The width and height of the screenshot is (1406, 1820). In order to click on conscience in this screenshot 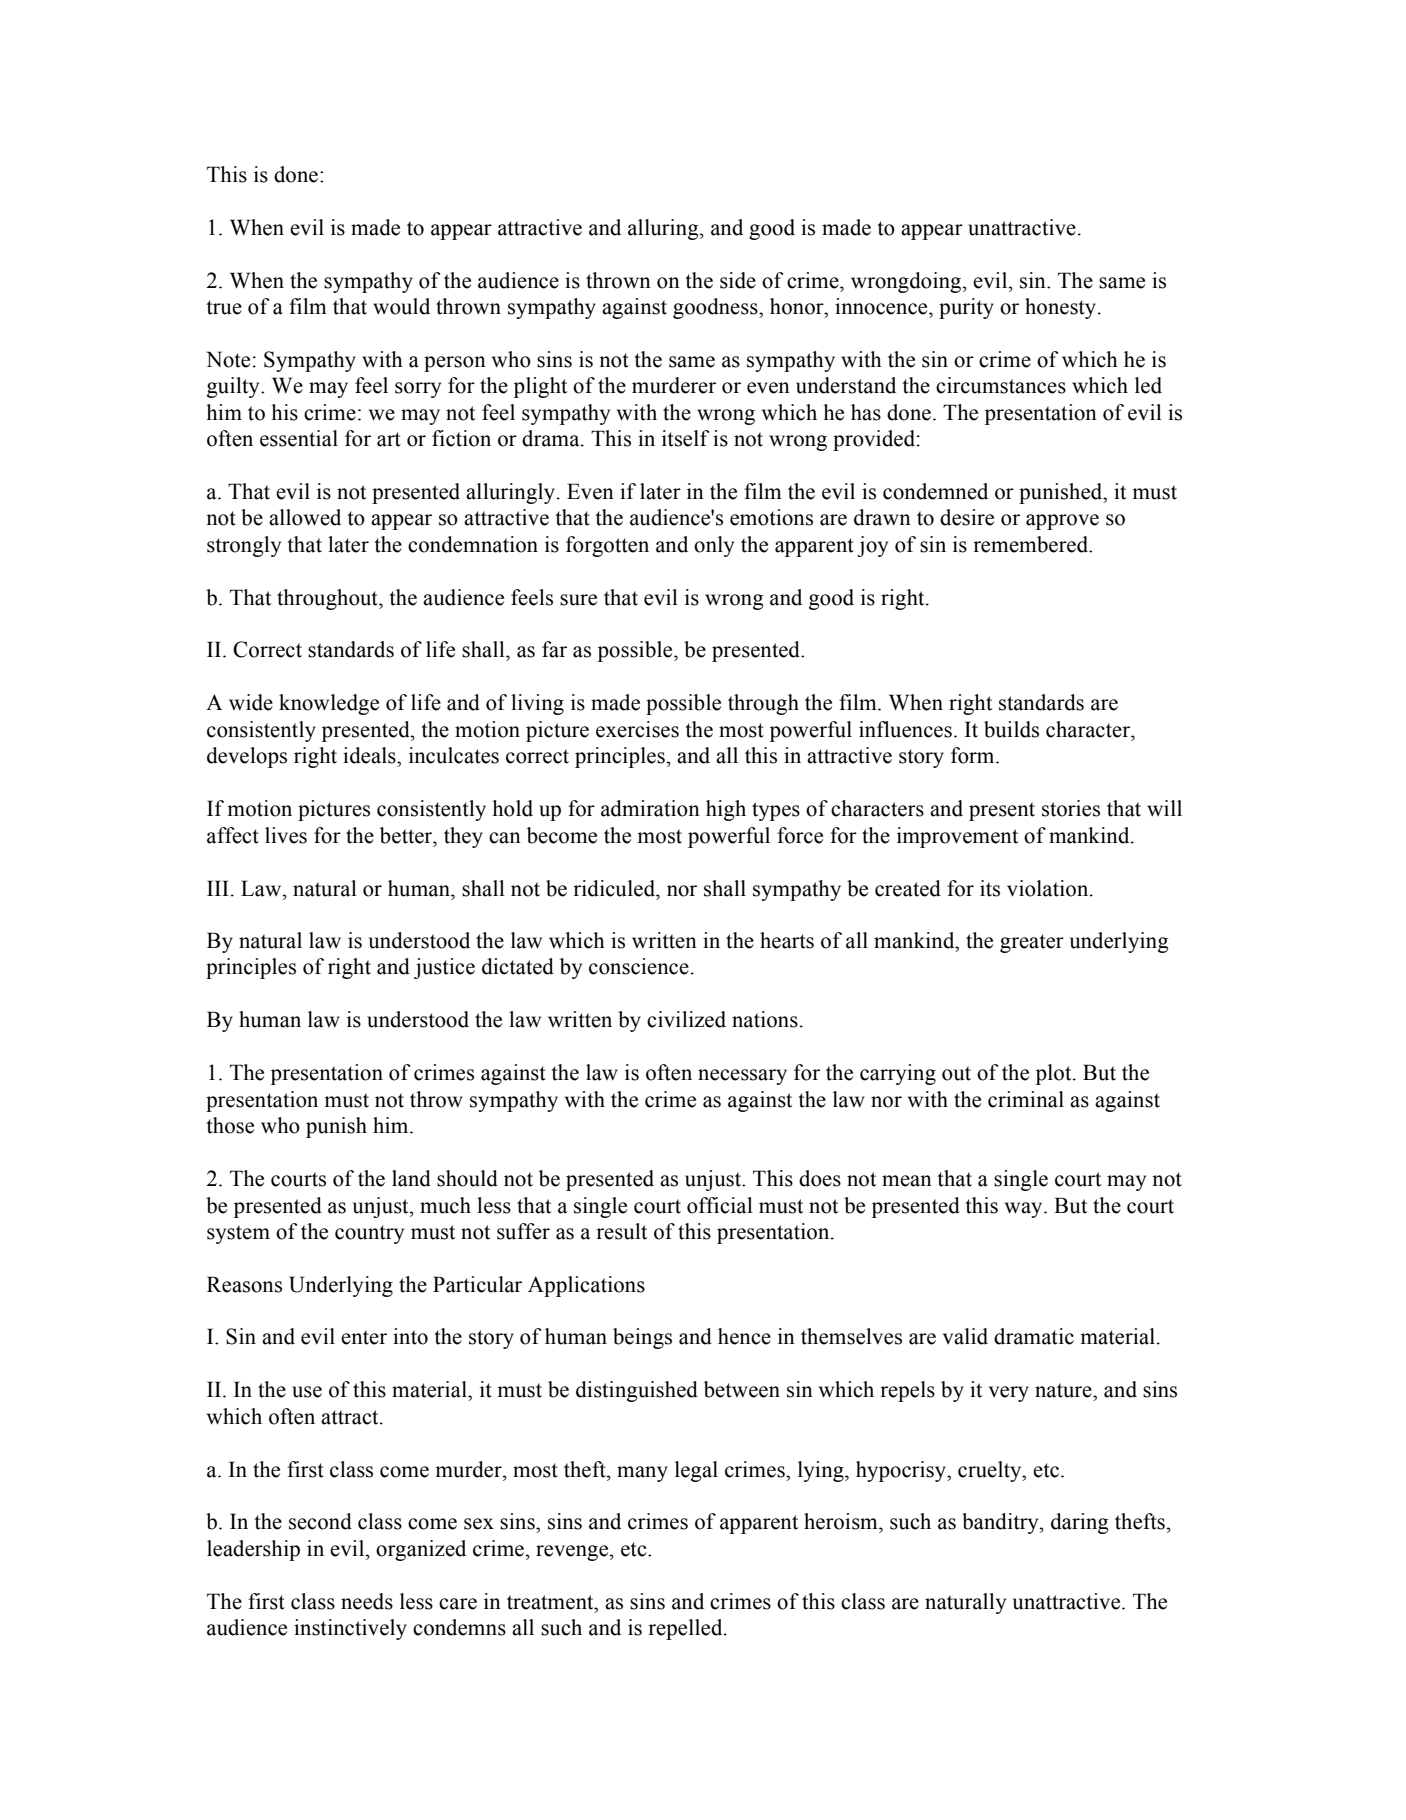, I will do `click(639, 966)`.
